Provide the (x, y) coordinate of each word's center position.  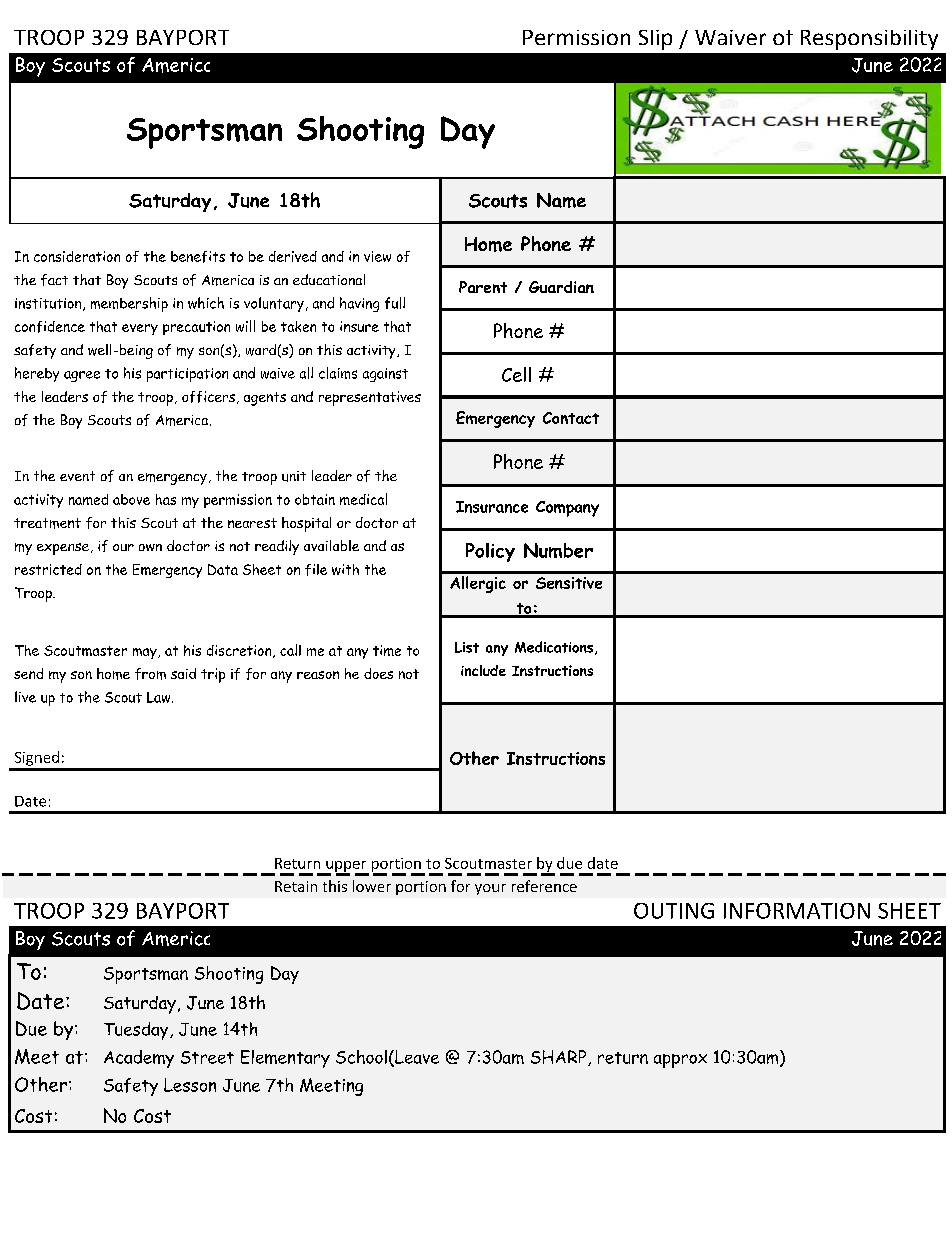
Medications (555, 648)
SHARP (560, 1058)
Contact (571, 418)
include (483, 670)
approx (680, 1061)
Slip (655, 40)
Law (160, 697)
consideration (77, 256)
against (385, 375)
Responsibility (869, 40)
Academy (139, 1059)
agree (82, 376)
